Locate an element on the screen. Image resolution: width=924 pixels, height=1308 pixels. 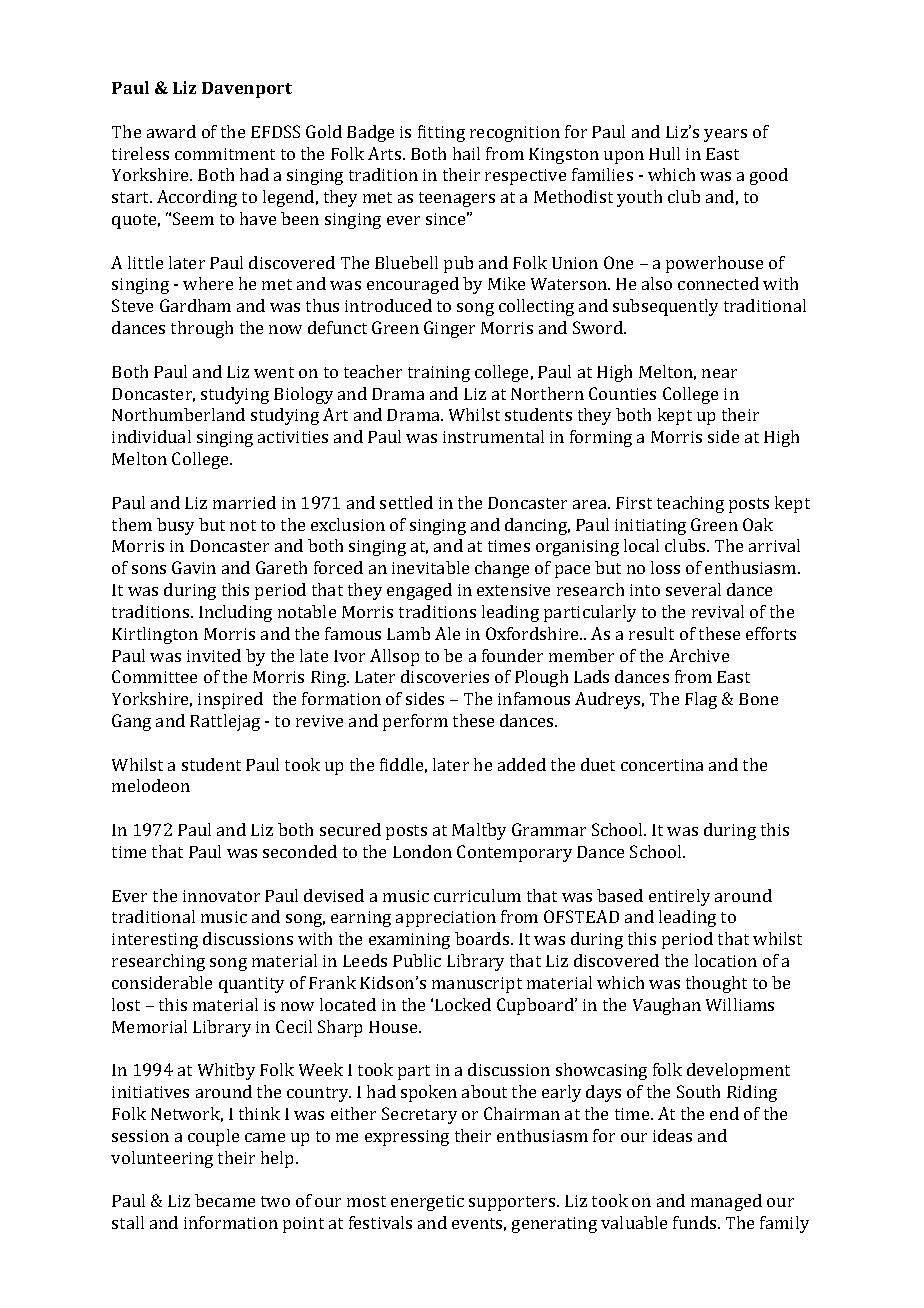
Archive is located at coordinates (699, 655).
